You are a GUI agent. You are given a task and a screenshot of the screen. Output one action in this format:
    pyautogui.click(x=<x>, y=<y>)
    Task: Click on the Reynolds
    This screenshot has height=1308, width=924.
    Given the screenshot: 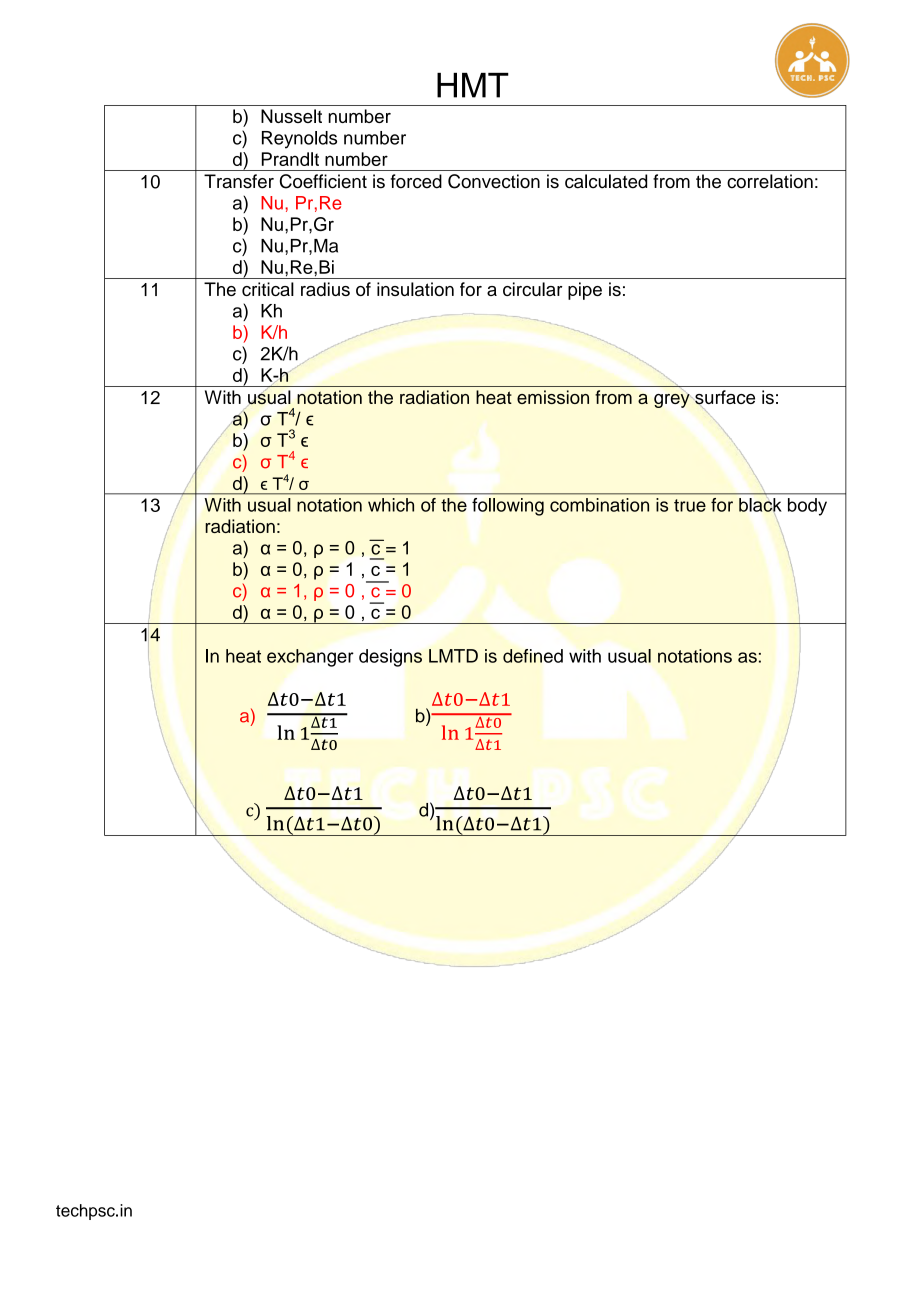 What is the action you would take?
    pyautogui.click(x=299, y=140)
